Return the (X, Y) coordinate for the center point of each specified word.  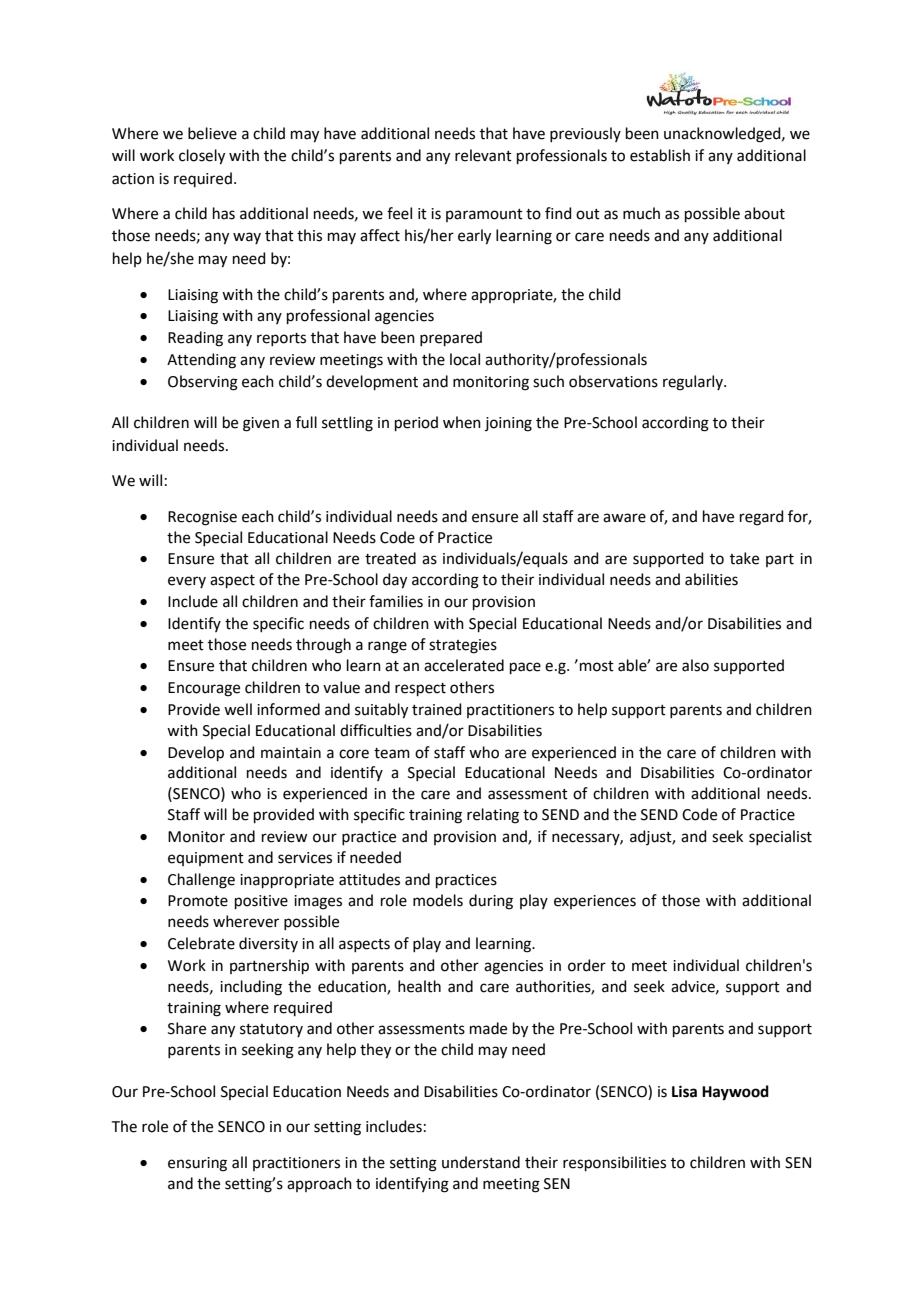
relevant (483, 155)
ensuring (197, 1164)
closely (202, 157)
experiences (595, 902)
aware (624, 518)
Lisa (684, 1091)
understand (481, 1162)
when (462, 422)
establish (660, 155)
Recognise (202, 518)
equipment (206, 859)
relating (493, 816)
